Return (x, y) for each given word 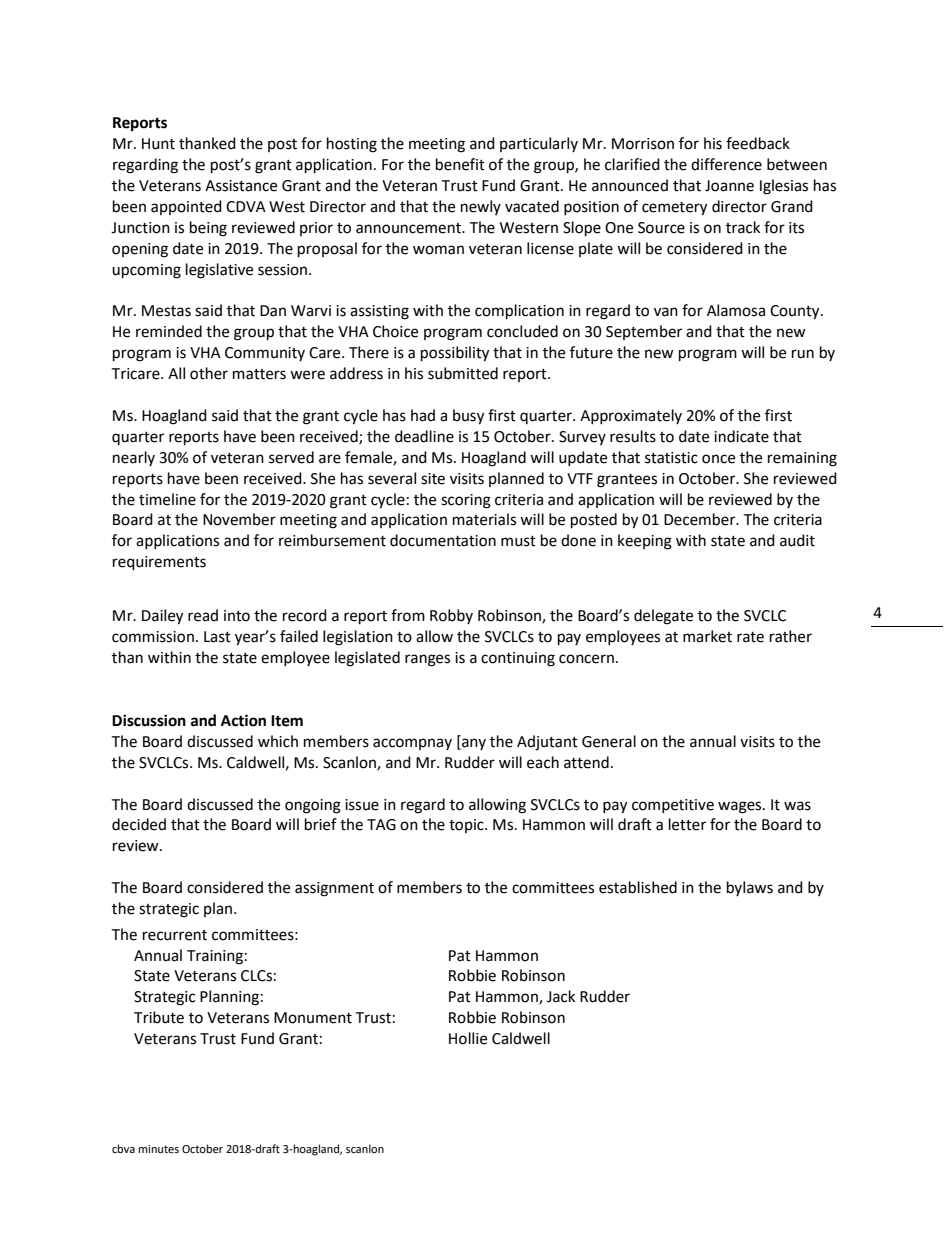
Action (243, 720)
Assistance (241, 186)
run (803, 354)
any (473, 744)
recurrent (175, 935)
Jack (561, 996)
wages (741, 807)
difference (726, 164)
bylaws (750, 888)
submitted (463, 373)
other (209, 373)
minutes (159, 1149)
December (701, 519)
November (239, 519)
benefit (460, 164)
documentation (443, 540)
